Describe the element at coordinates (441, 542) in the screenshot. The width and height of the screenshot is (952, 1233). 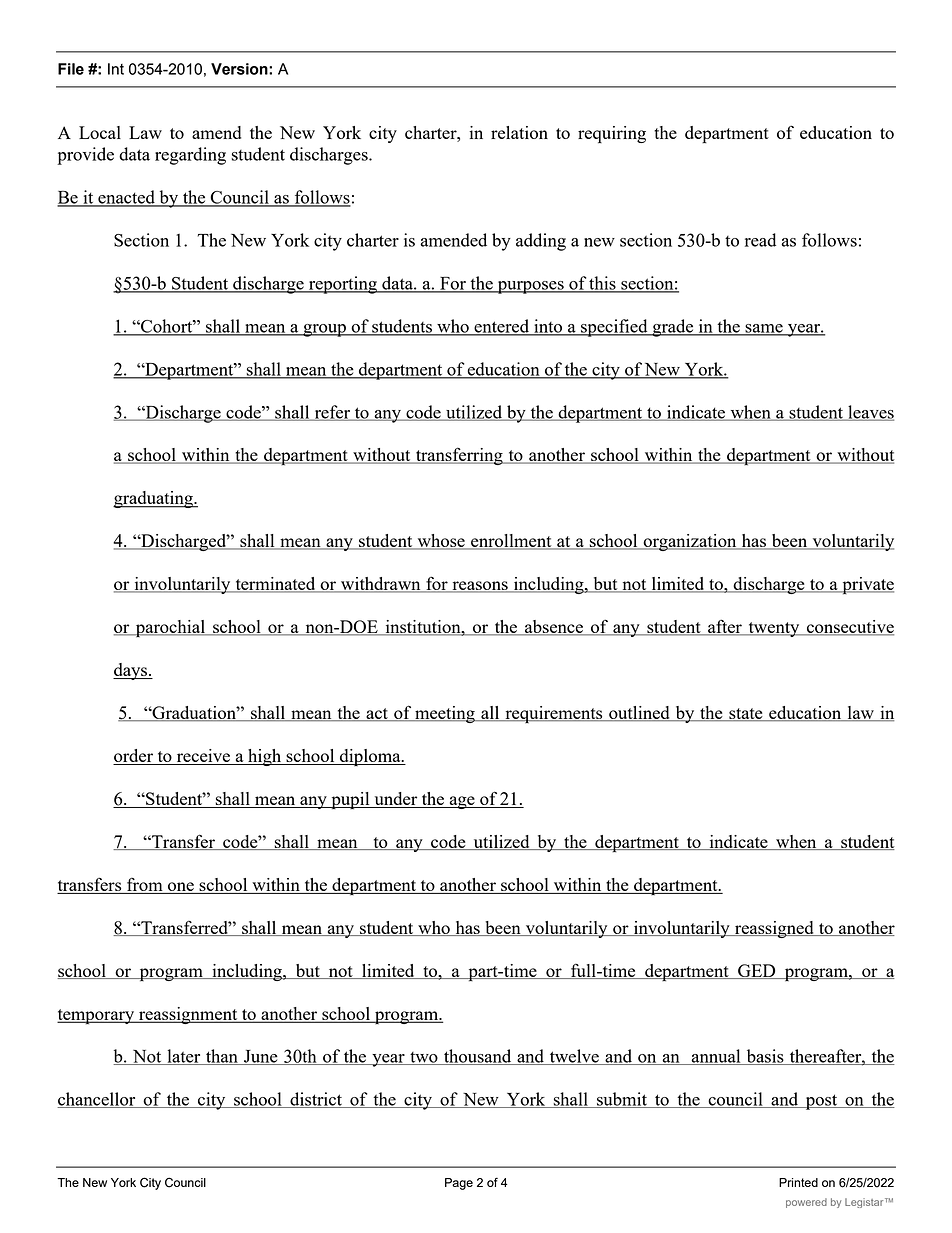
I see `whose` at that location.
